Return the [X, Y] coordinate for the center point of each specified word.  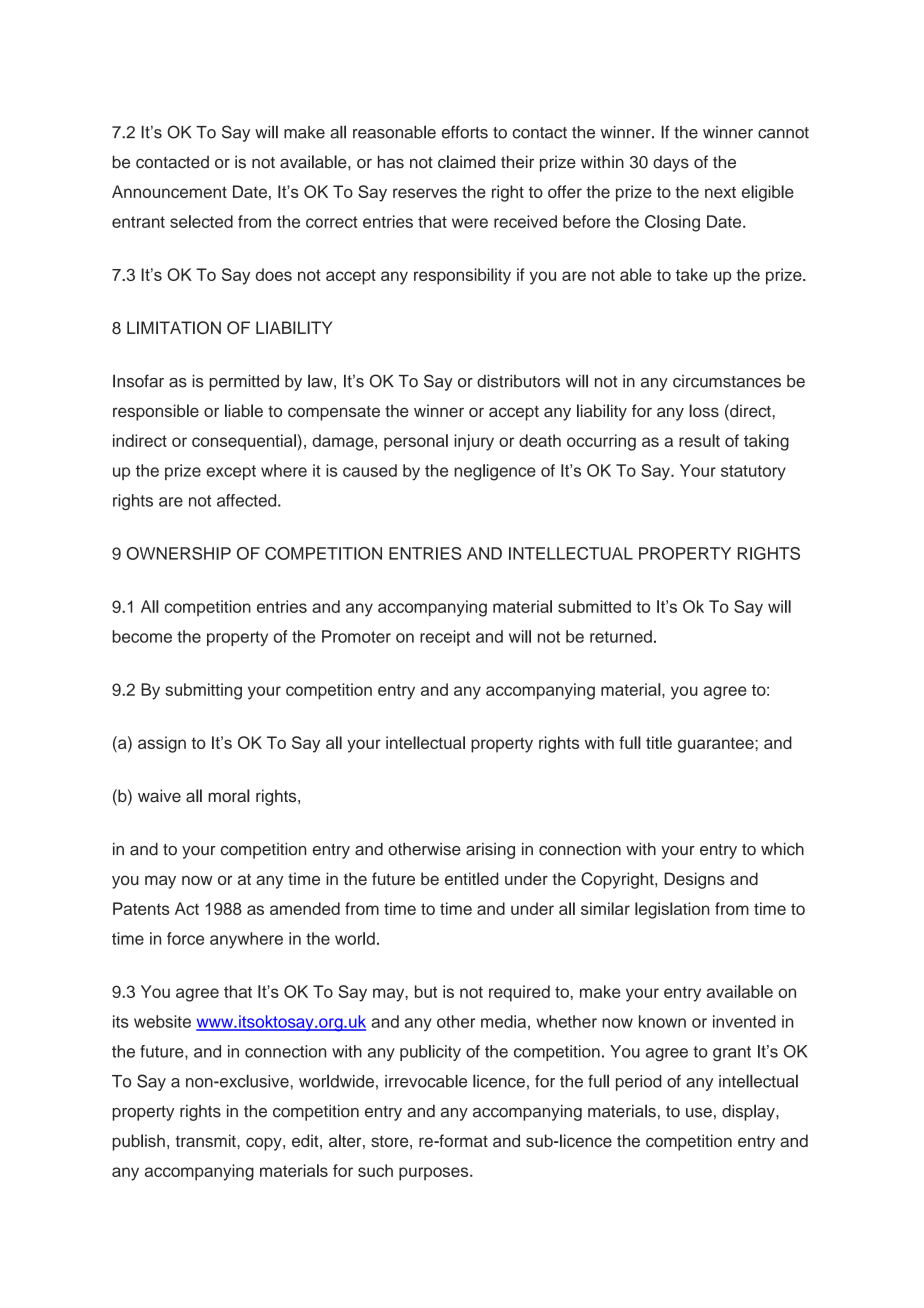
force [185, 938]
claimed [466, 162]
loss [704, 410]
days [671, 163]
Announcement [169, 191]
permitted [244, 383]
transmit [207, 1140]
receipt [445, 638]
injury [474, 442]
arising [490, 851]
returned [621, 636]
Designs [694, 880]
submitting [203, 691]
